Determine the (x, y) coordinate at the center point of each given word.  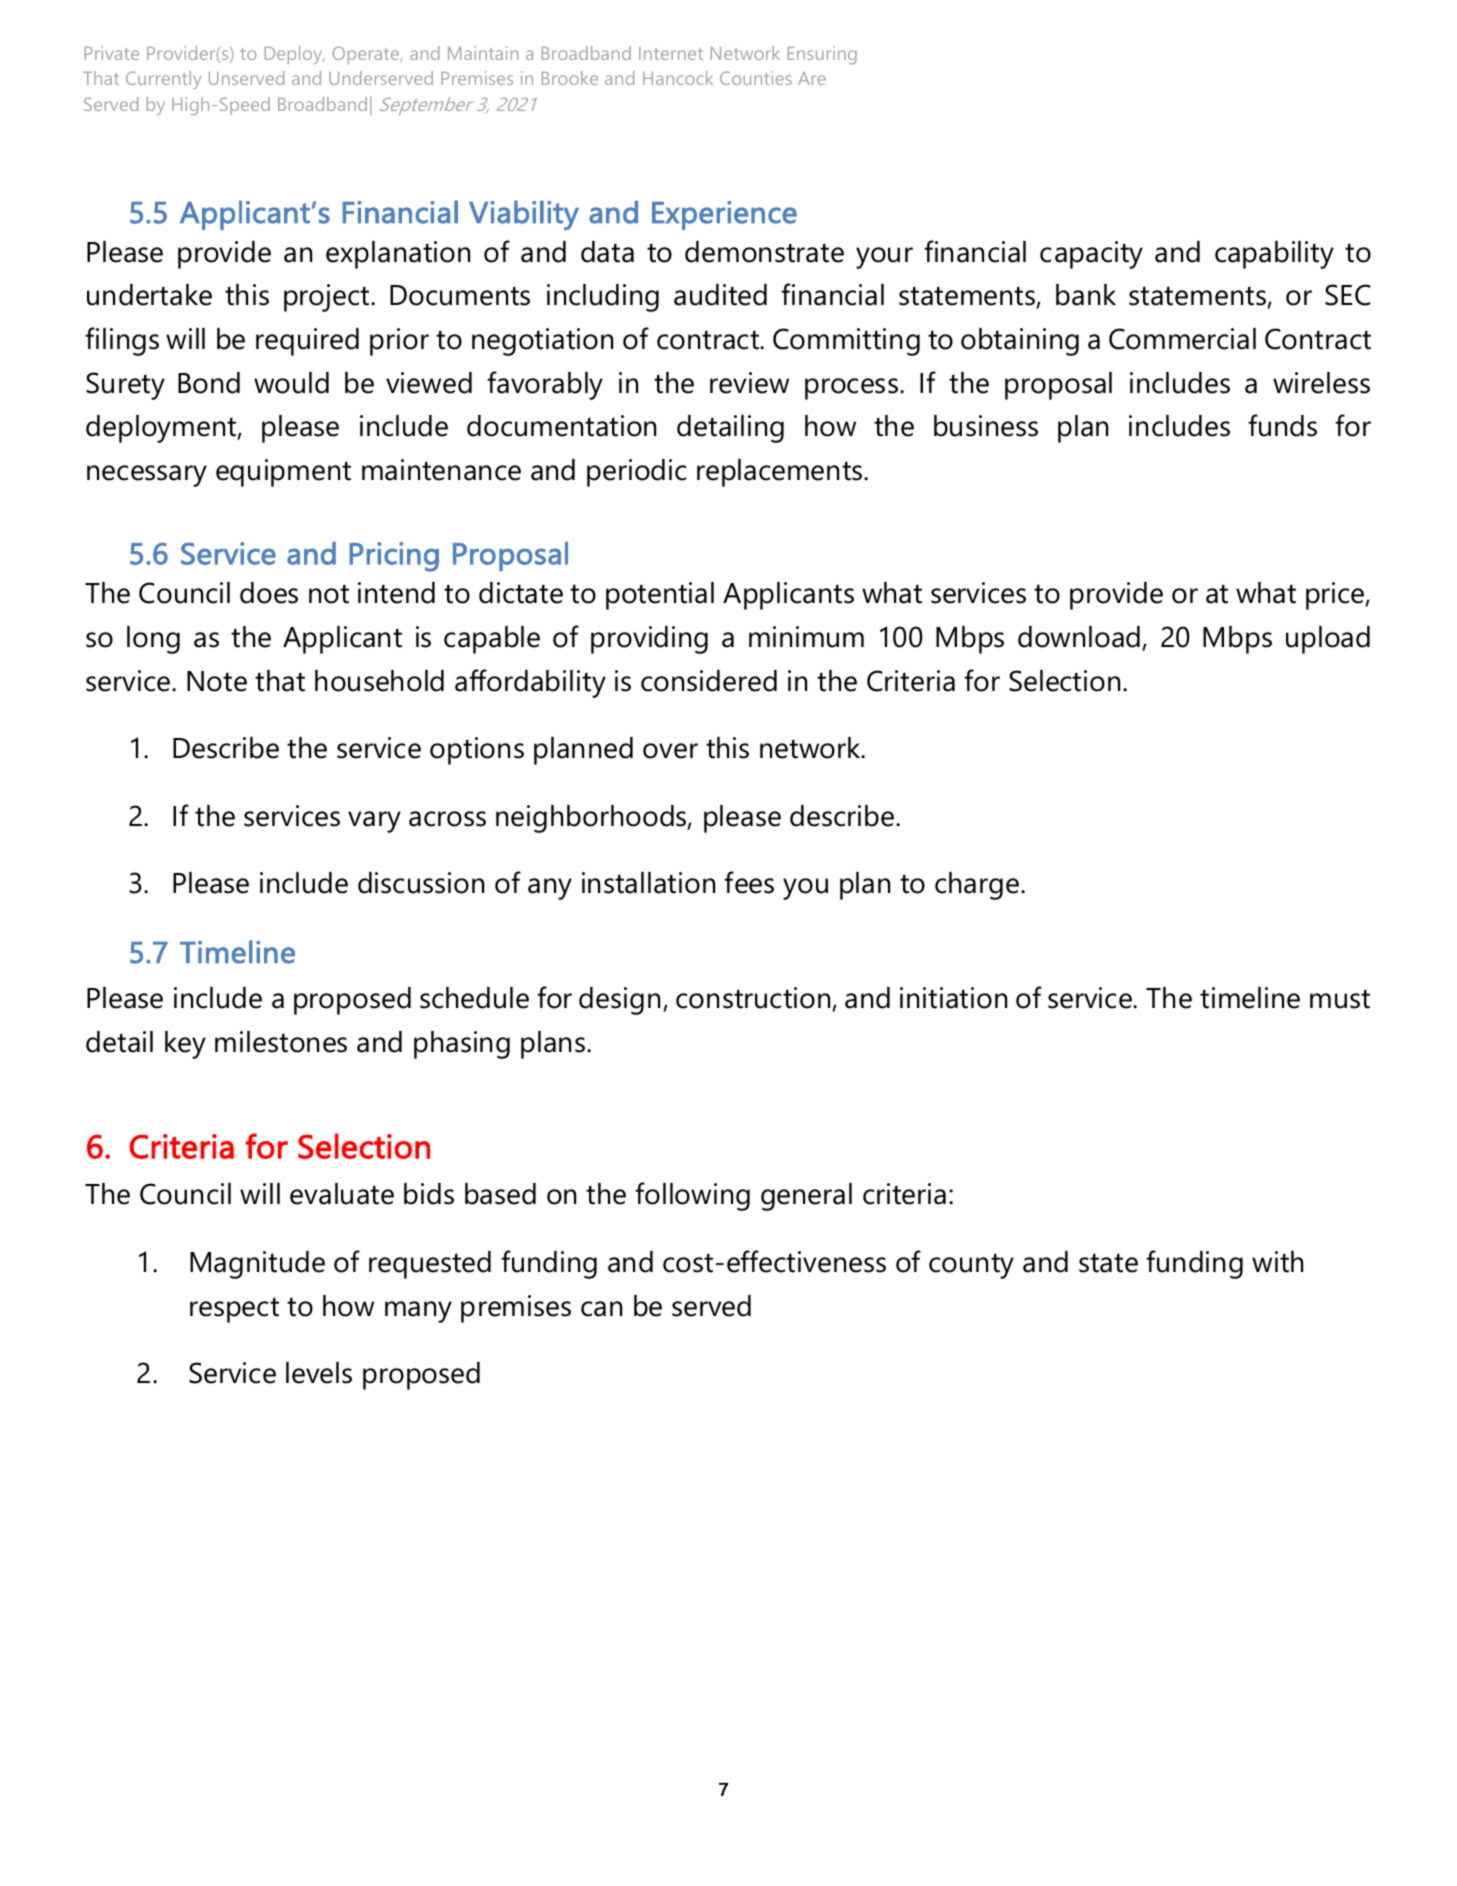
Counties (756, 78)
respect (234, 1310)
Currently (163, 80)
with (1277, 1262)
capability (1274, 255)
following (692, 1196)
